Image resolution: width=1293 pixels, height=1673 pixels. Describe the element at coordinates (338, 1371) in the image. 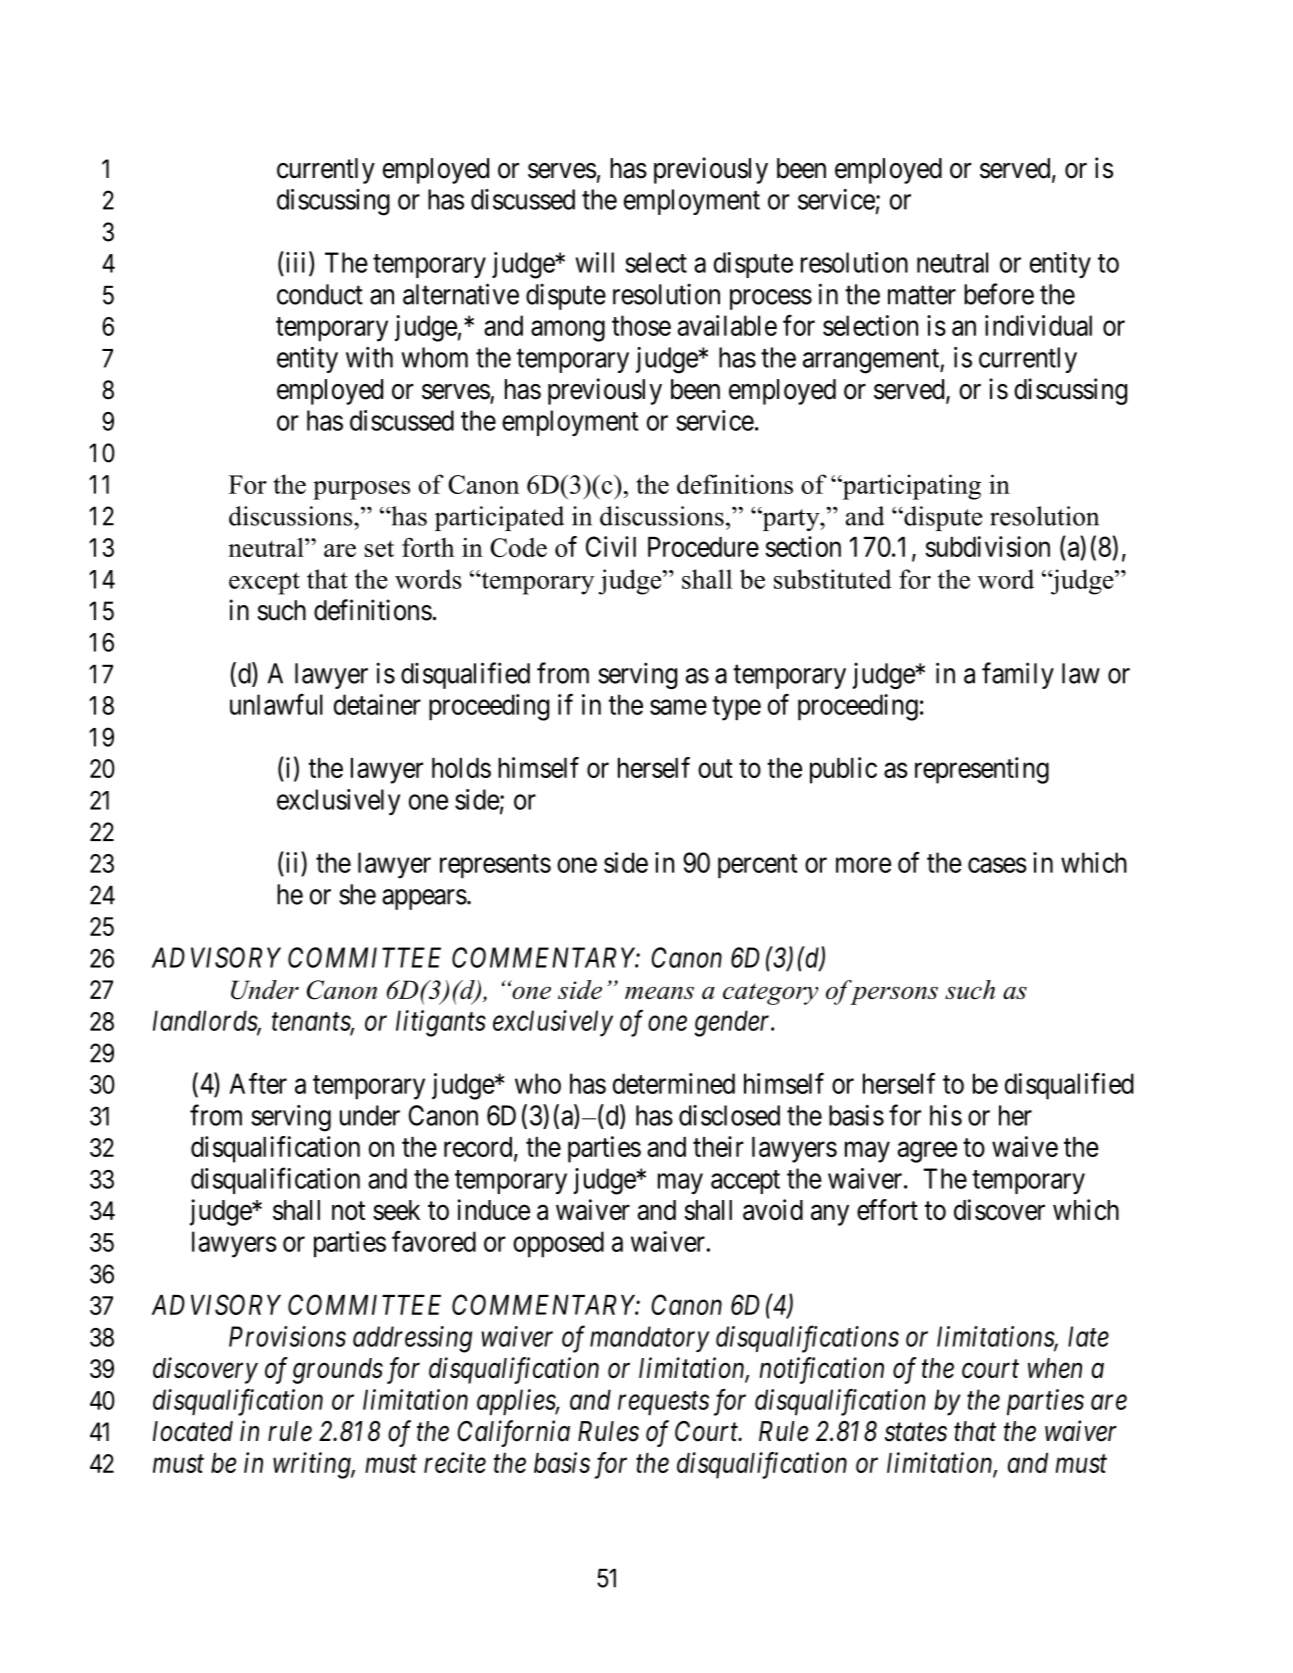

I see `grounds` at that location.
